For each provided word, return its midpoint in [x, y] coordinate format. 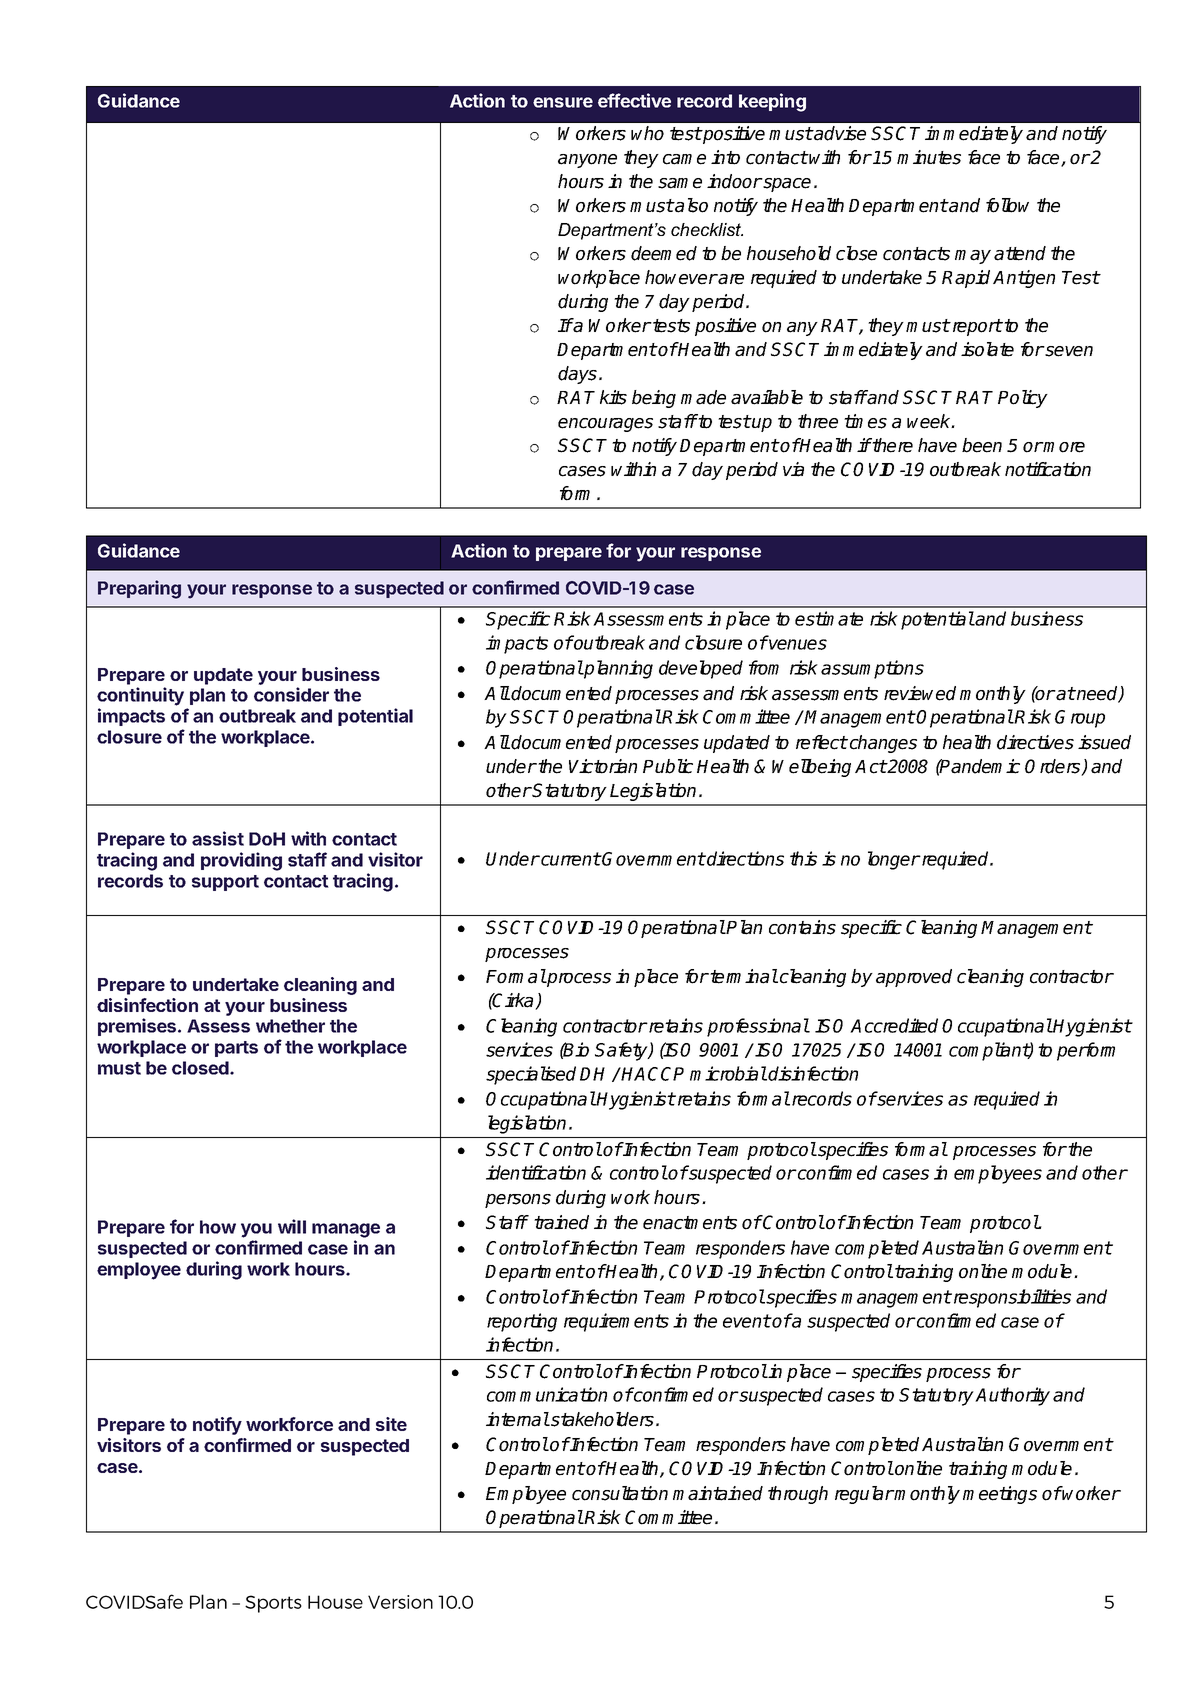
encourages [605, 425]
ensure [563, 102]
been [982, 445]
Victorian [603, 766]
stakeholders [601, 1419]
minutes [929, 157]
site [391, 1424]
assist [218, 838]
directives [1035, 742]
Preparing [139, 589]
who [647, 133]
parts [236, 1049]
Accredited [894, 1025]
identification [536, 1172]
